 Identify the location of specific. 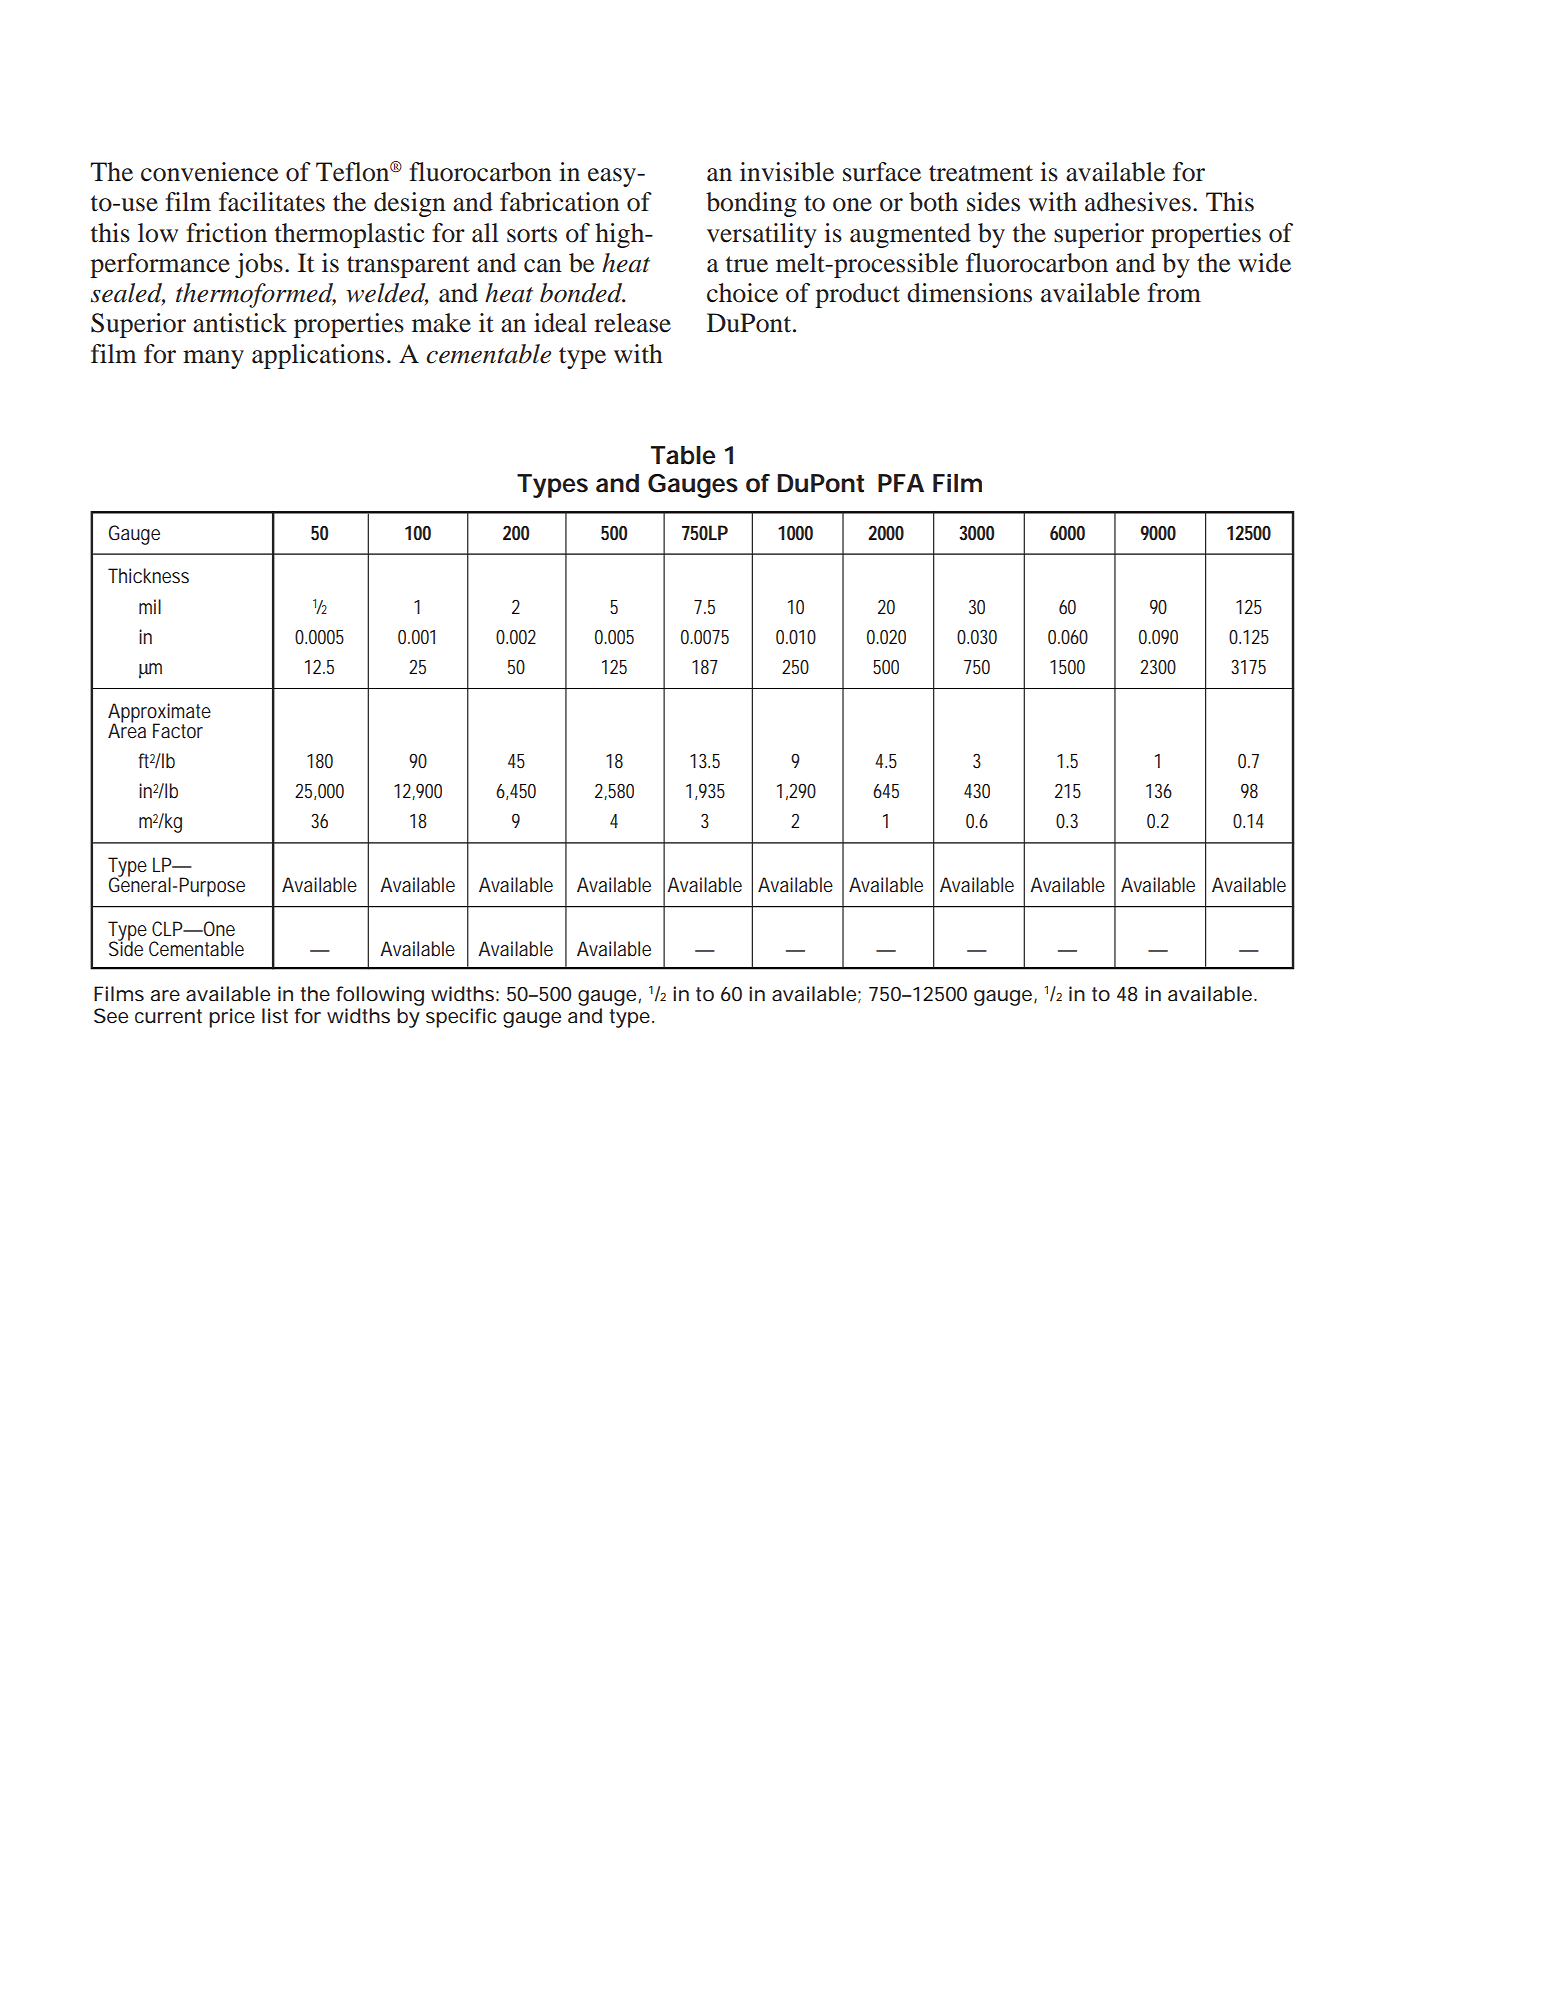
(461, 1018).
